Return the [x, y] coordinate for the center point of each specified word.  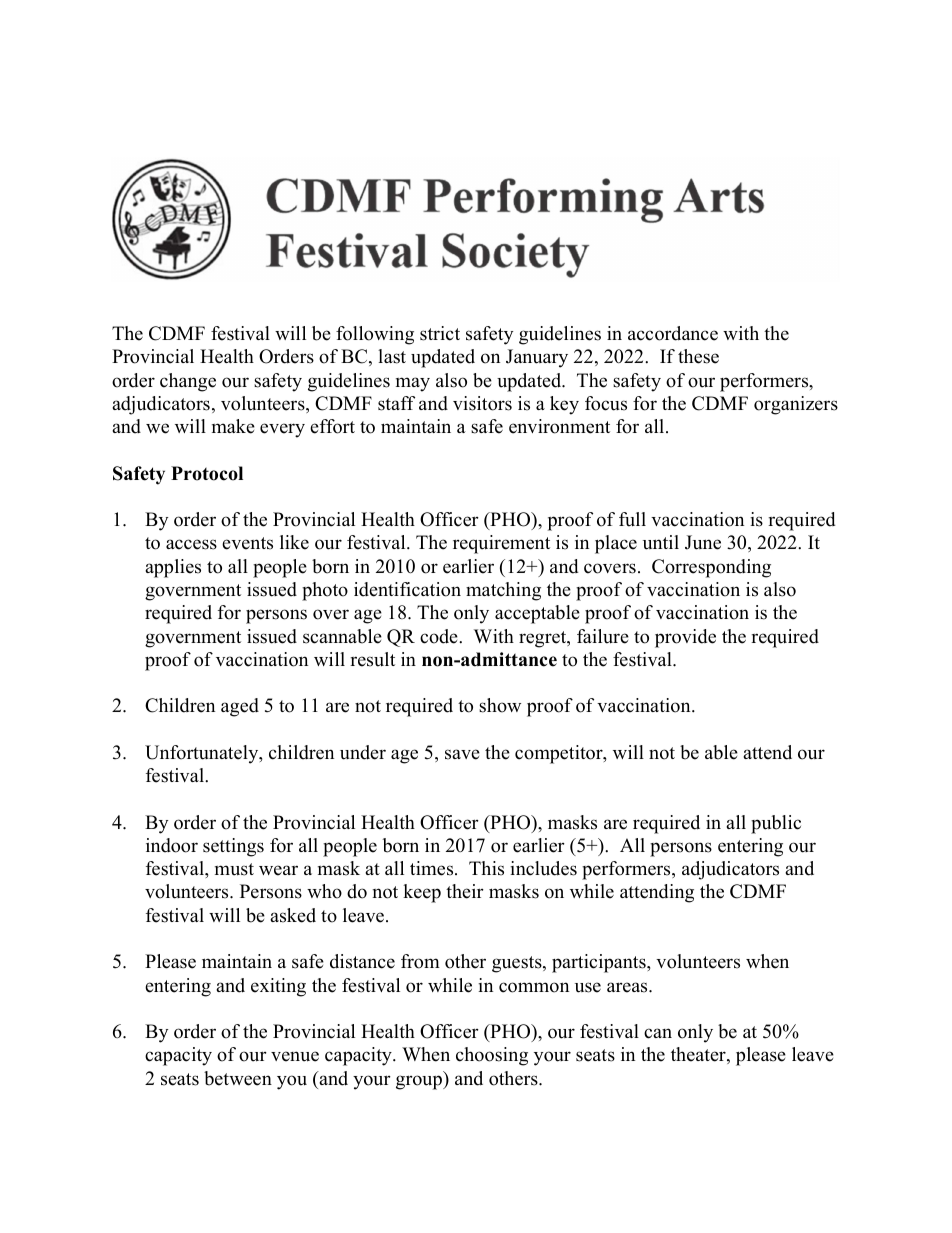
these [698, 356]
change [188, 382]
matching [503, 591]
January [537, 358]
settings [233, 847]
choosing [492, 1056]
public [776, 824]
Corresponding [711, 568]
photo [325, 591]
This [486, 868]
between [238, 1078]
